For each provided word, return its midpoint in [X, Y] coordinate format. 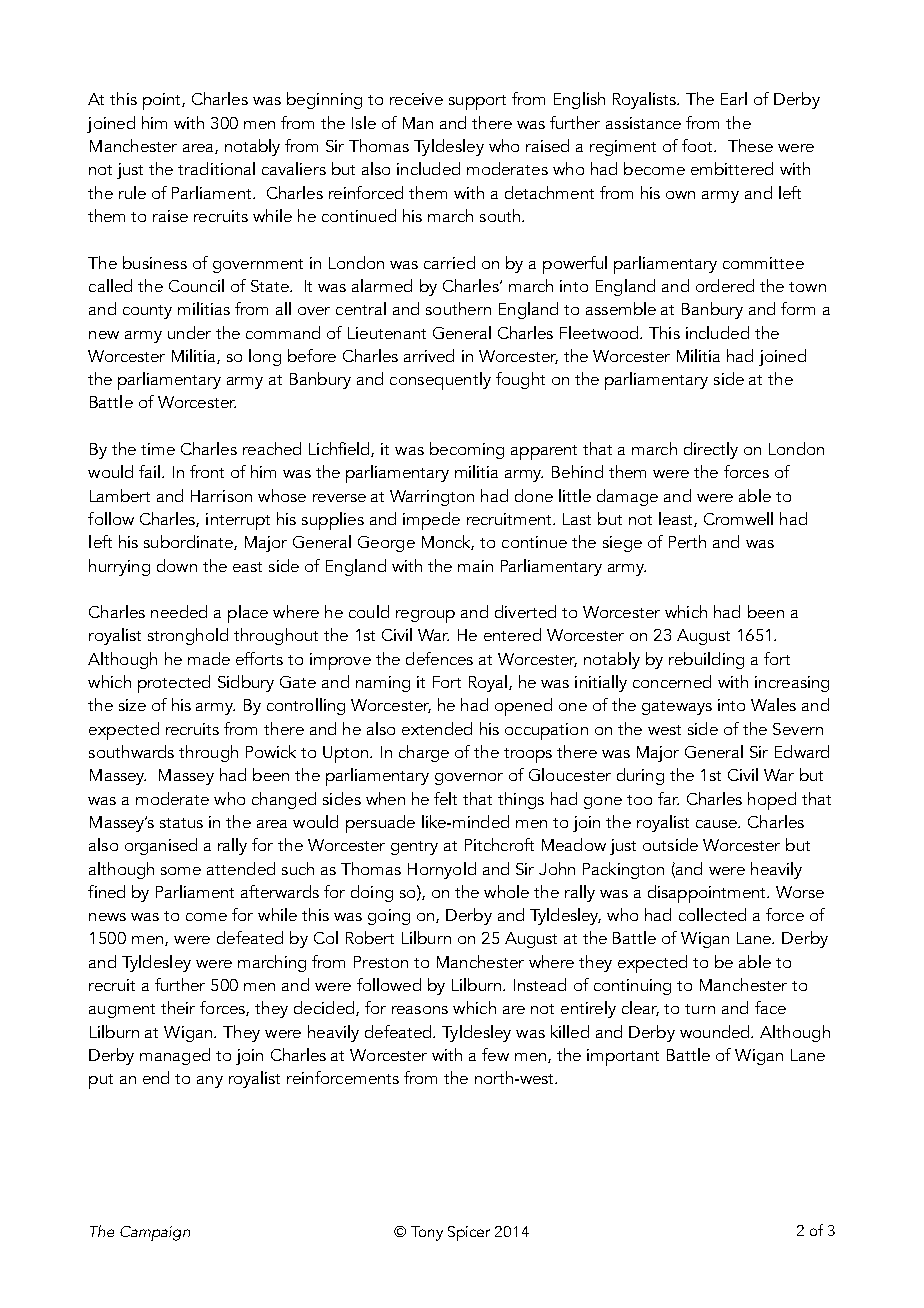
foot [699, 145]
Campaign [155, 1233]
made [209, 658]
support [477, 102]
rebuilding [706, 660]
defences [439, 658]
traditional [216, 168]
